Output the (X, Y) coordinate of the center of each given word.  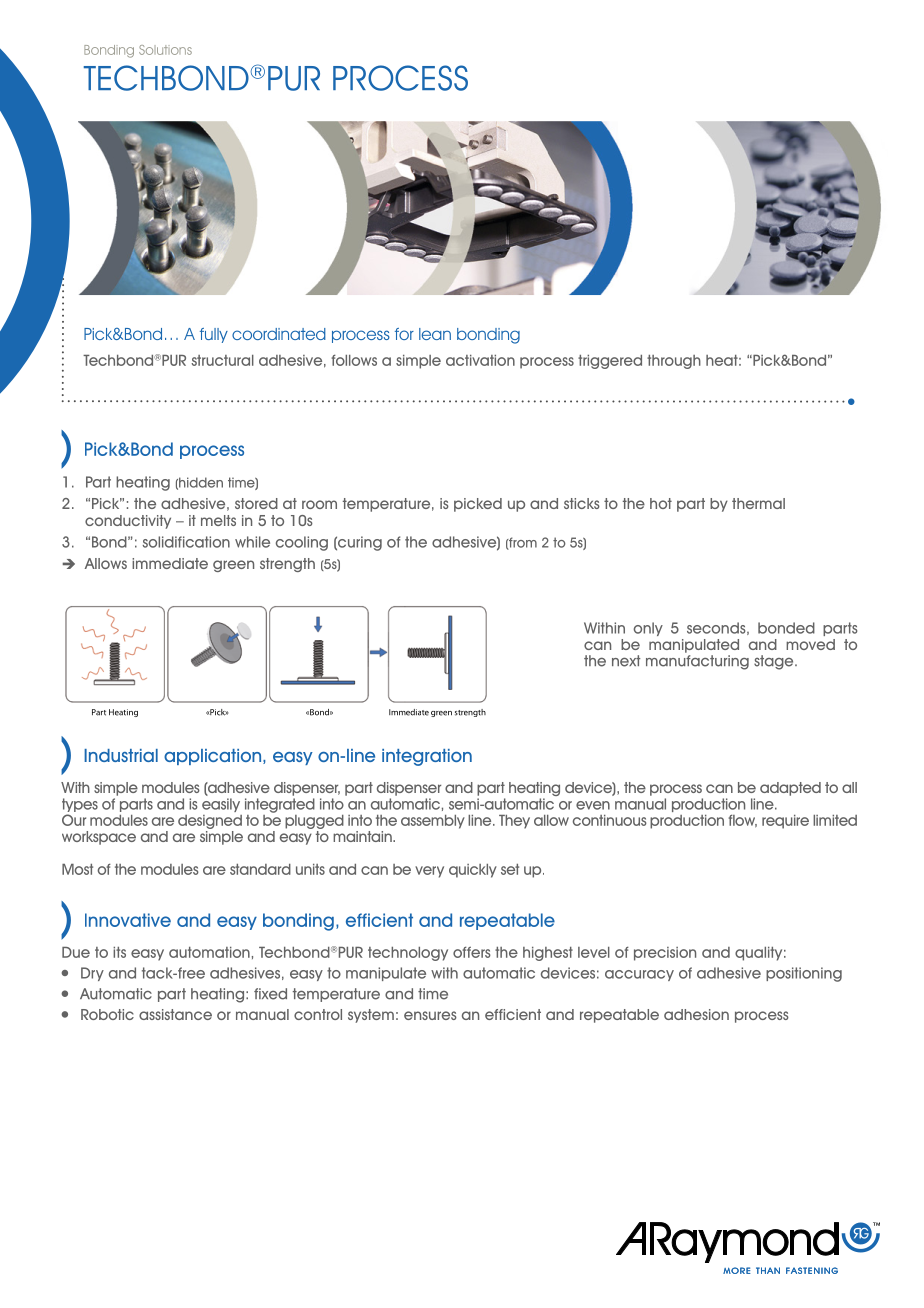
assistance (175, 1014)
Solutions (165, 50)
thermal (758, 503)
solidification (186, 542)
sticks (582, 503)
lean (435, 334)
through (674, 362)
